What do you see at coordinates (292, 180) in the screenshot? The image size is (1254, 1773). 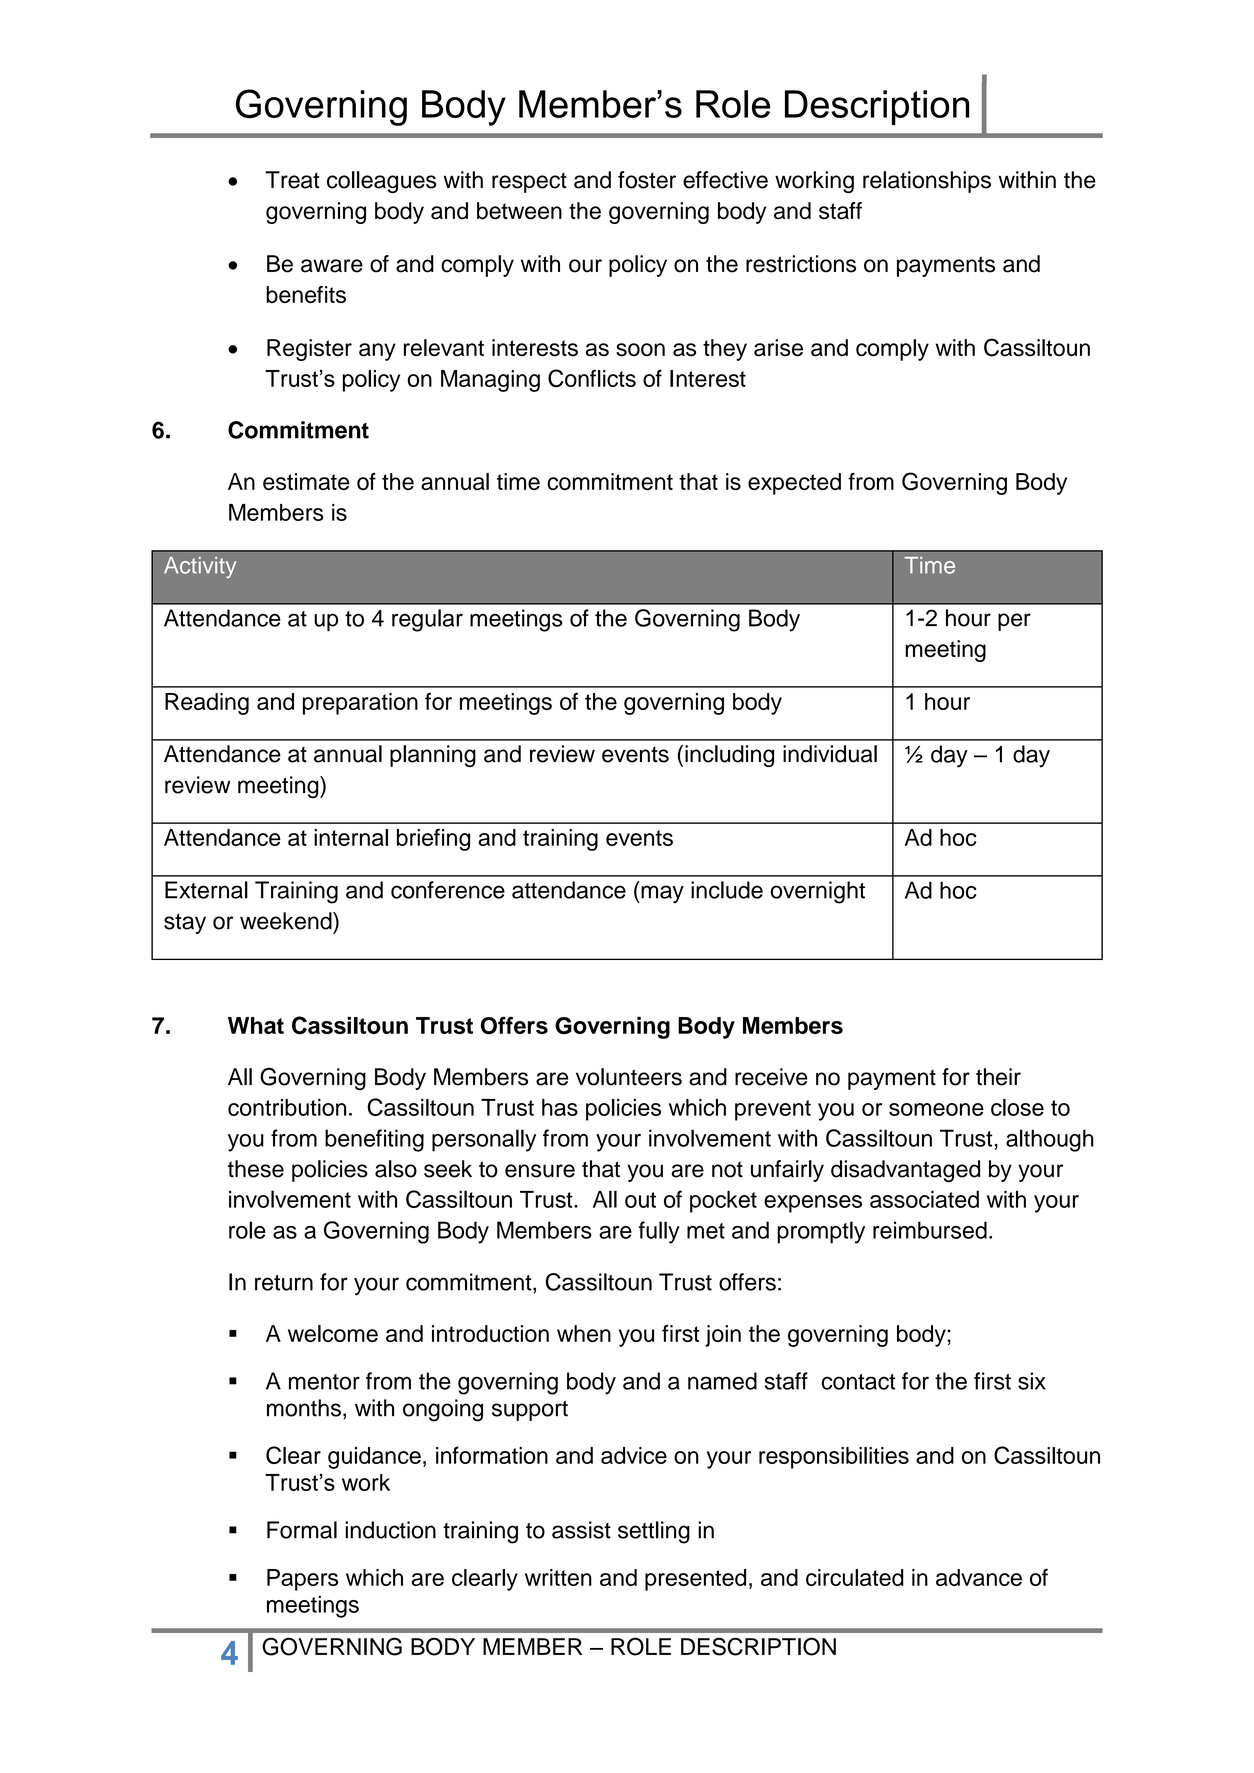 I see `Treat` at bounding box center [292, 180].
